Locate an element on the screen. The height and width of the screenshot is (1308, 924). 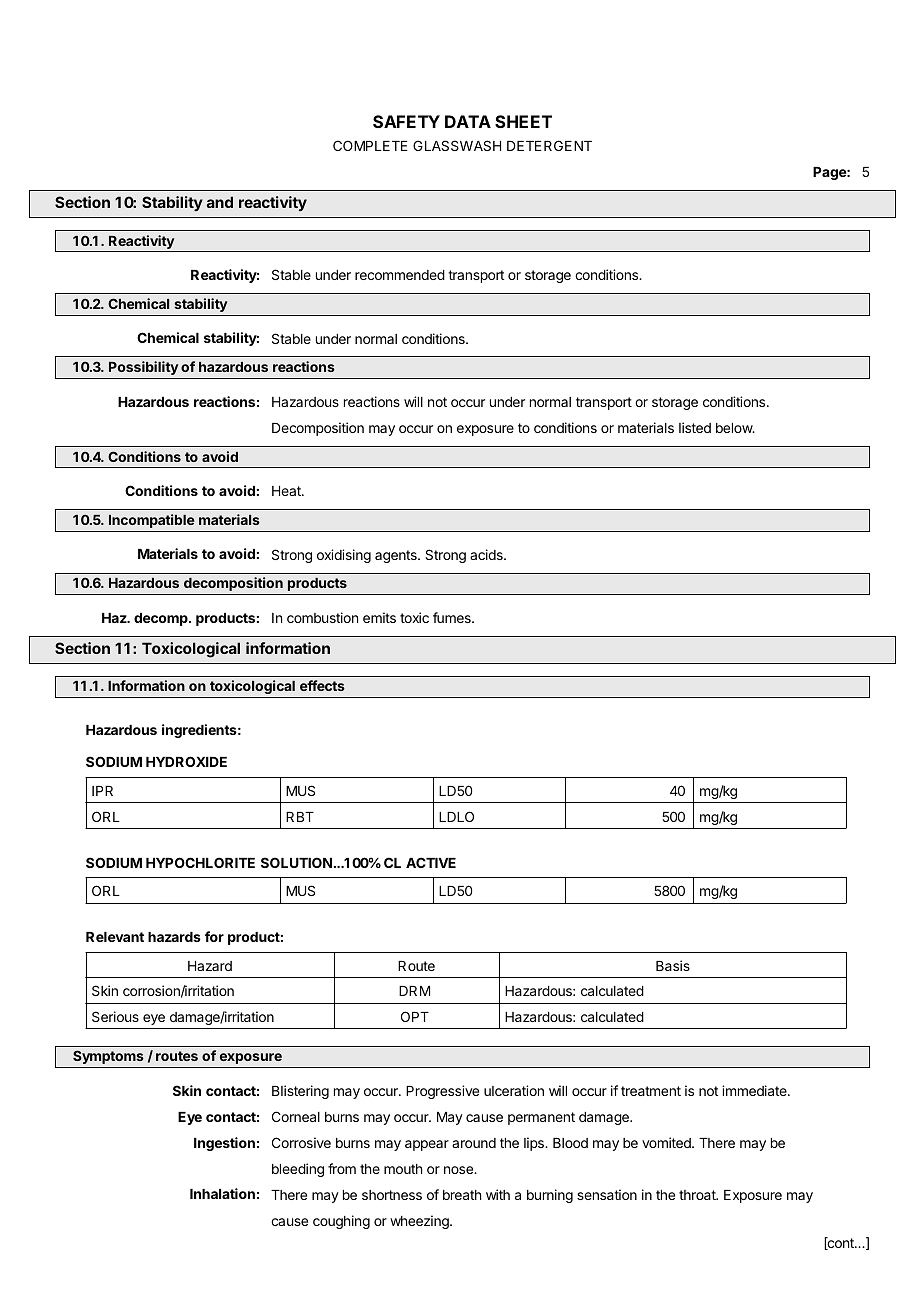
ACTIVE is located at coordinates (431, 862).
